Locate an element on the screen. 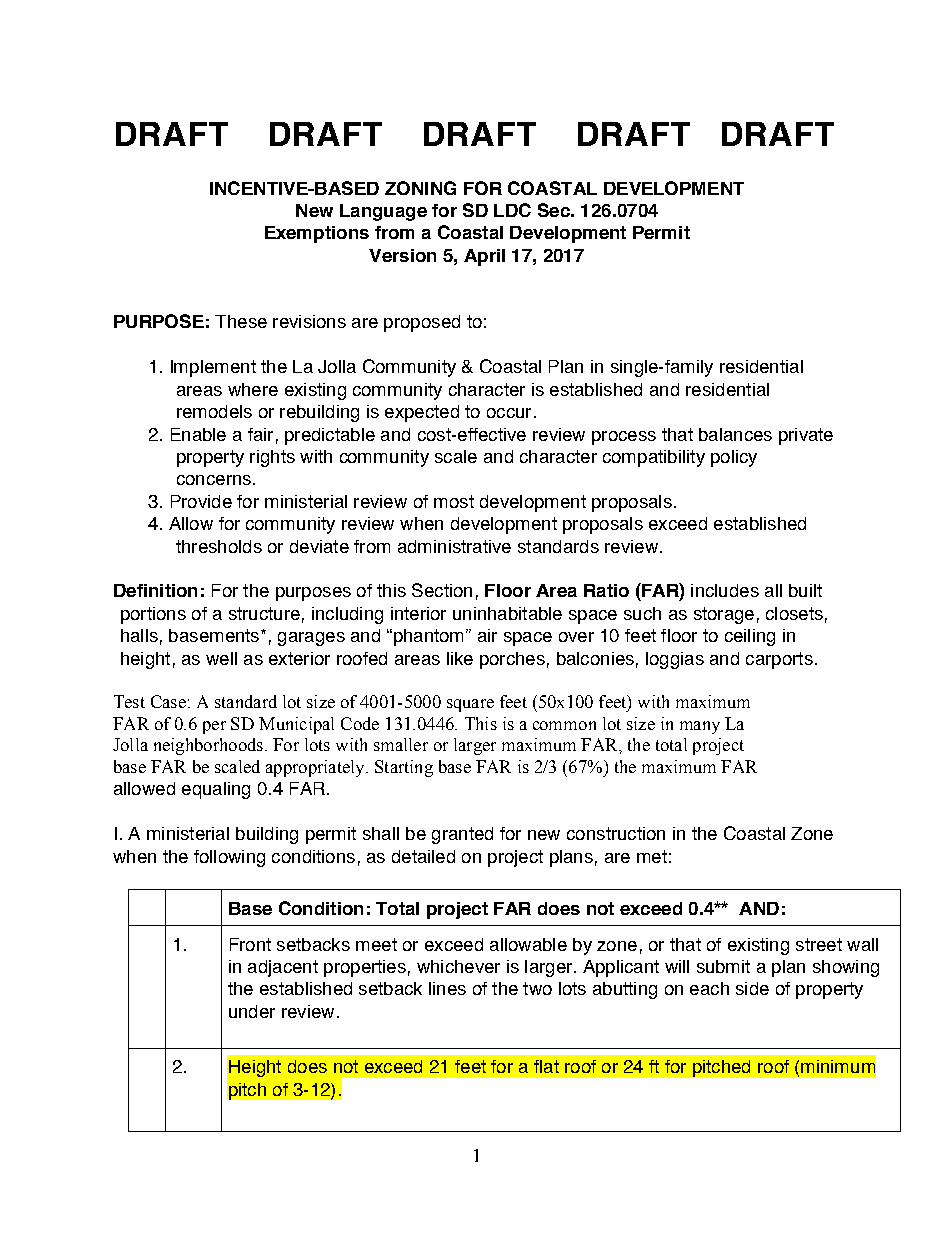 The image size is (952, 1233). LDC is located at coordinates (512, 210).
